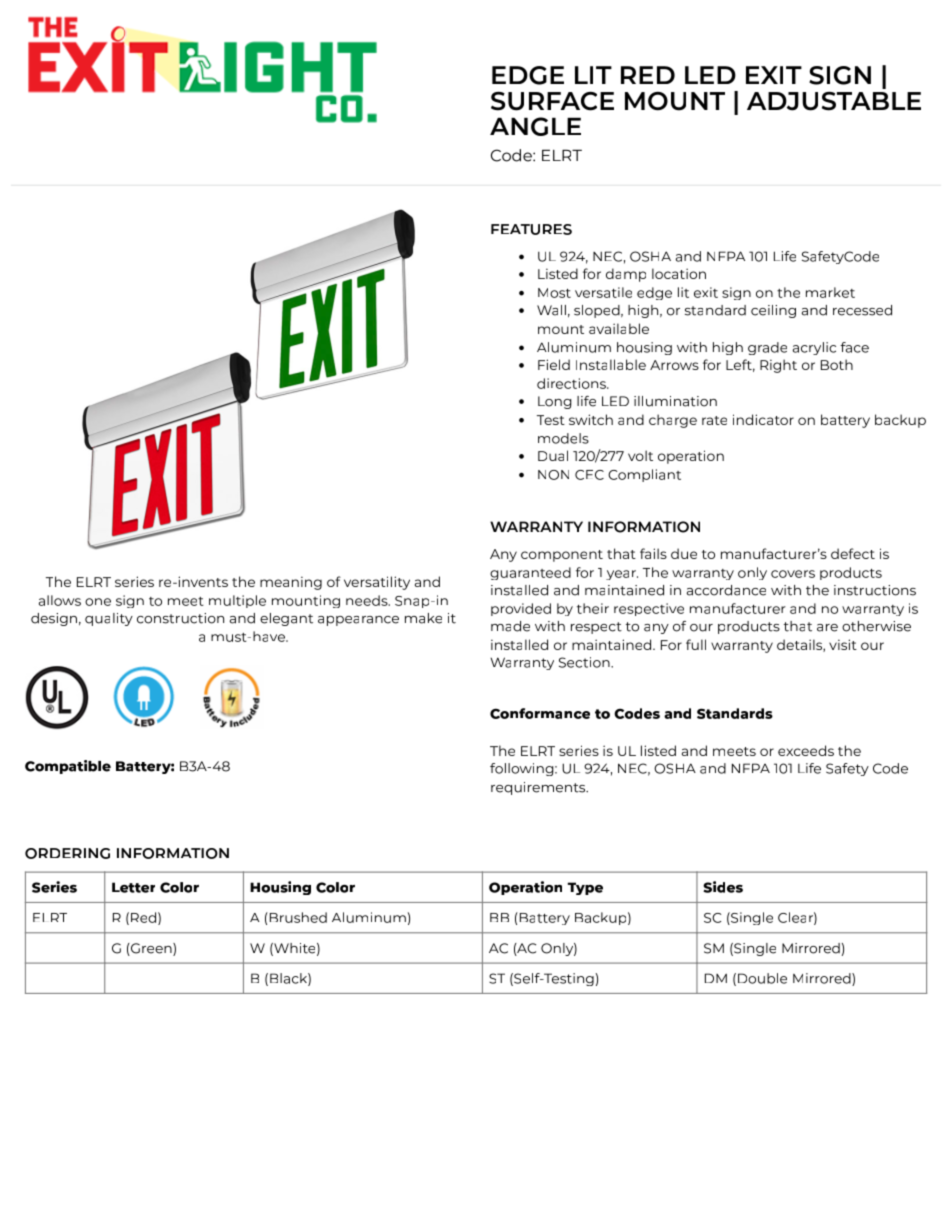 This page has width=952, height=1232. I want to click on construction, so click(180, 618).
